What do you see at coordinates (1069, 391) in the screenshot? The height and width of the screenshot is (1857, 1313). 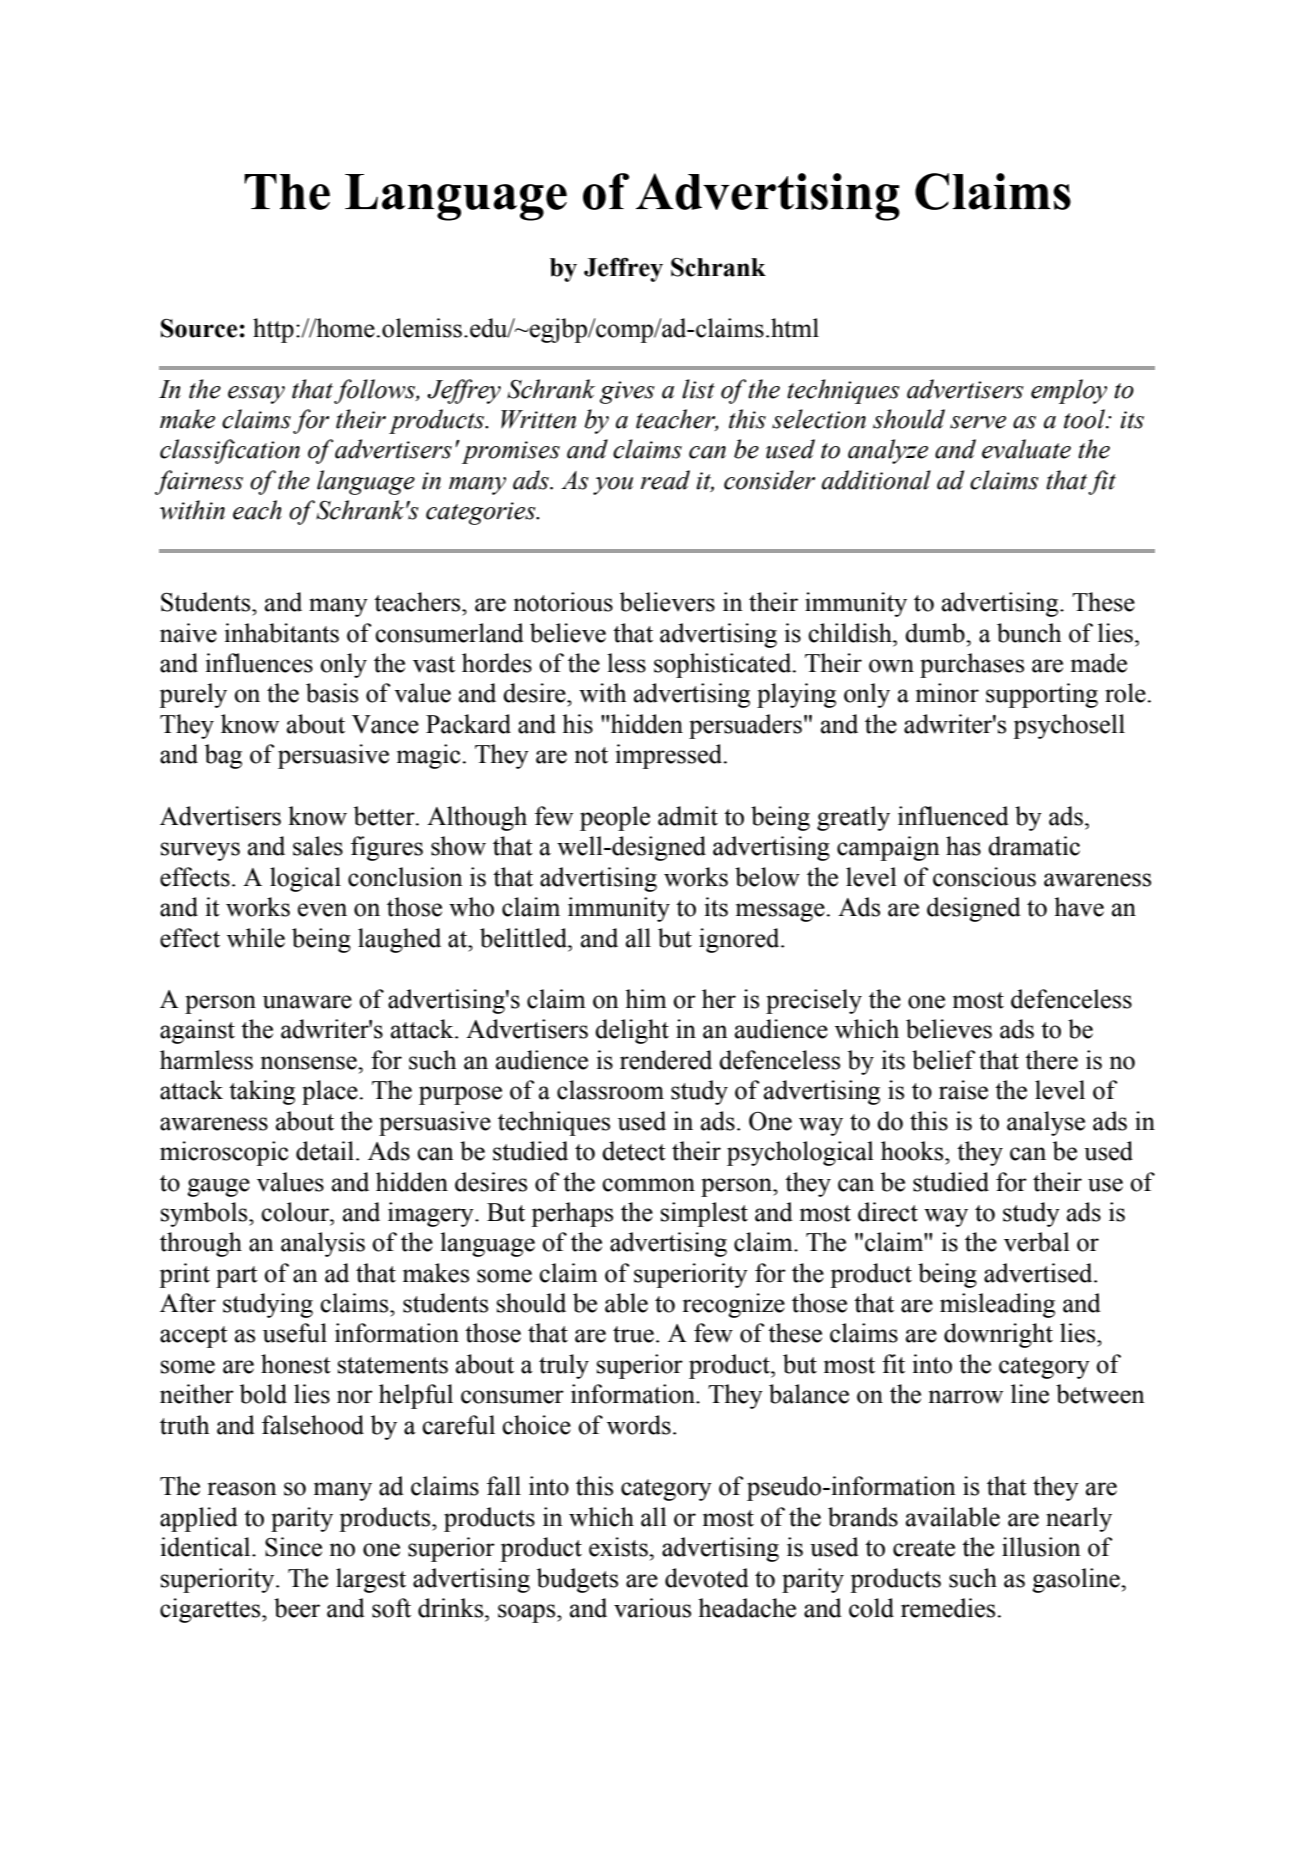 I see `employ` at bounding box center [1069, 391].
